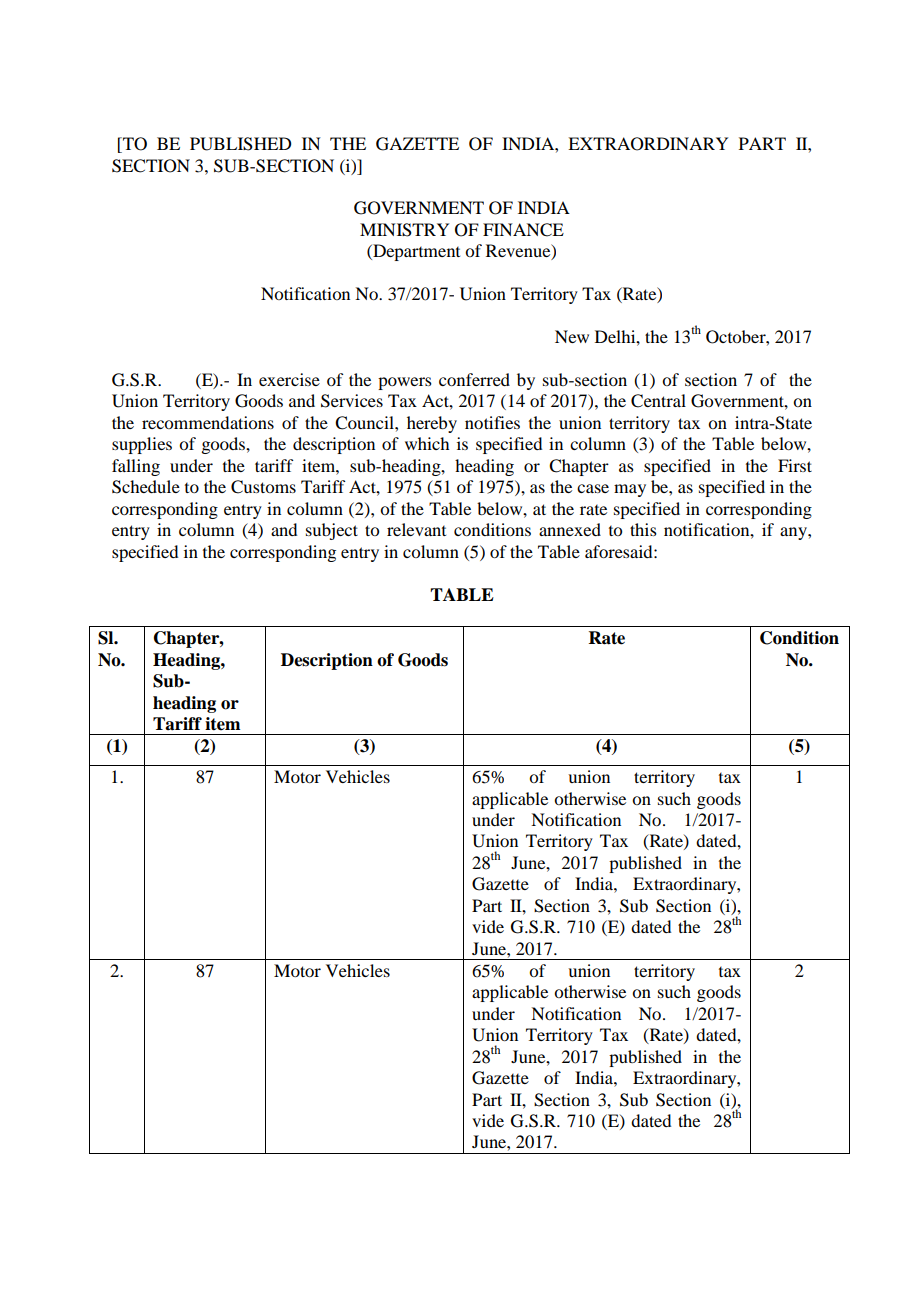  Describe the element at coordinates (523, 230) in the screenshot. I see `FINANCE` at that location.
